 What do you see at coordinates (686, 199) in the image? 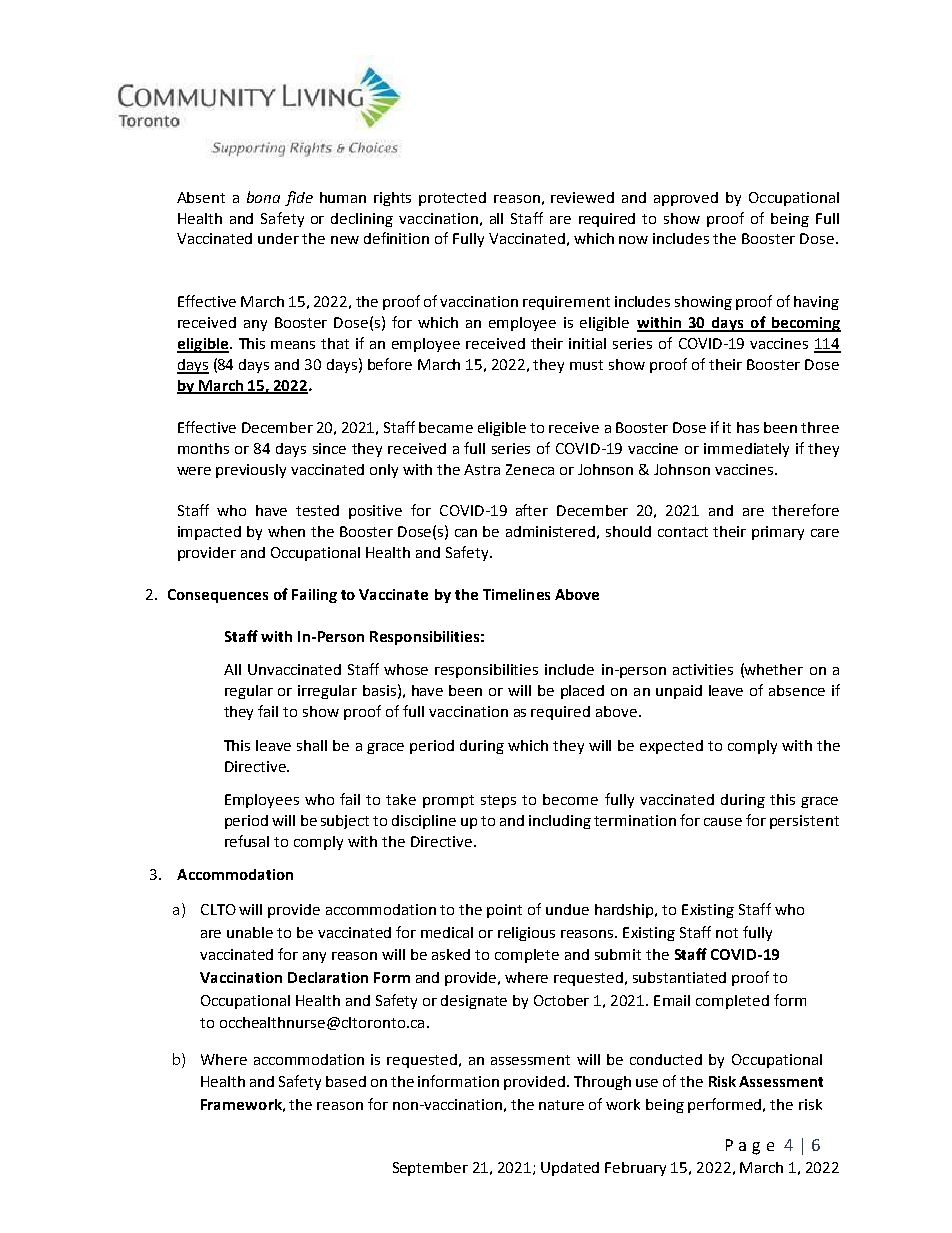
I see `approved` at bounding box center [686, 199].
